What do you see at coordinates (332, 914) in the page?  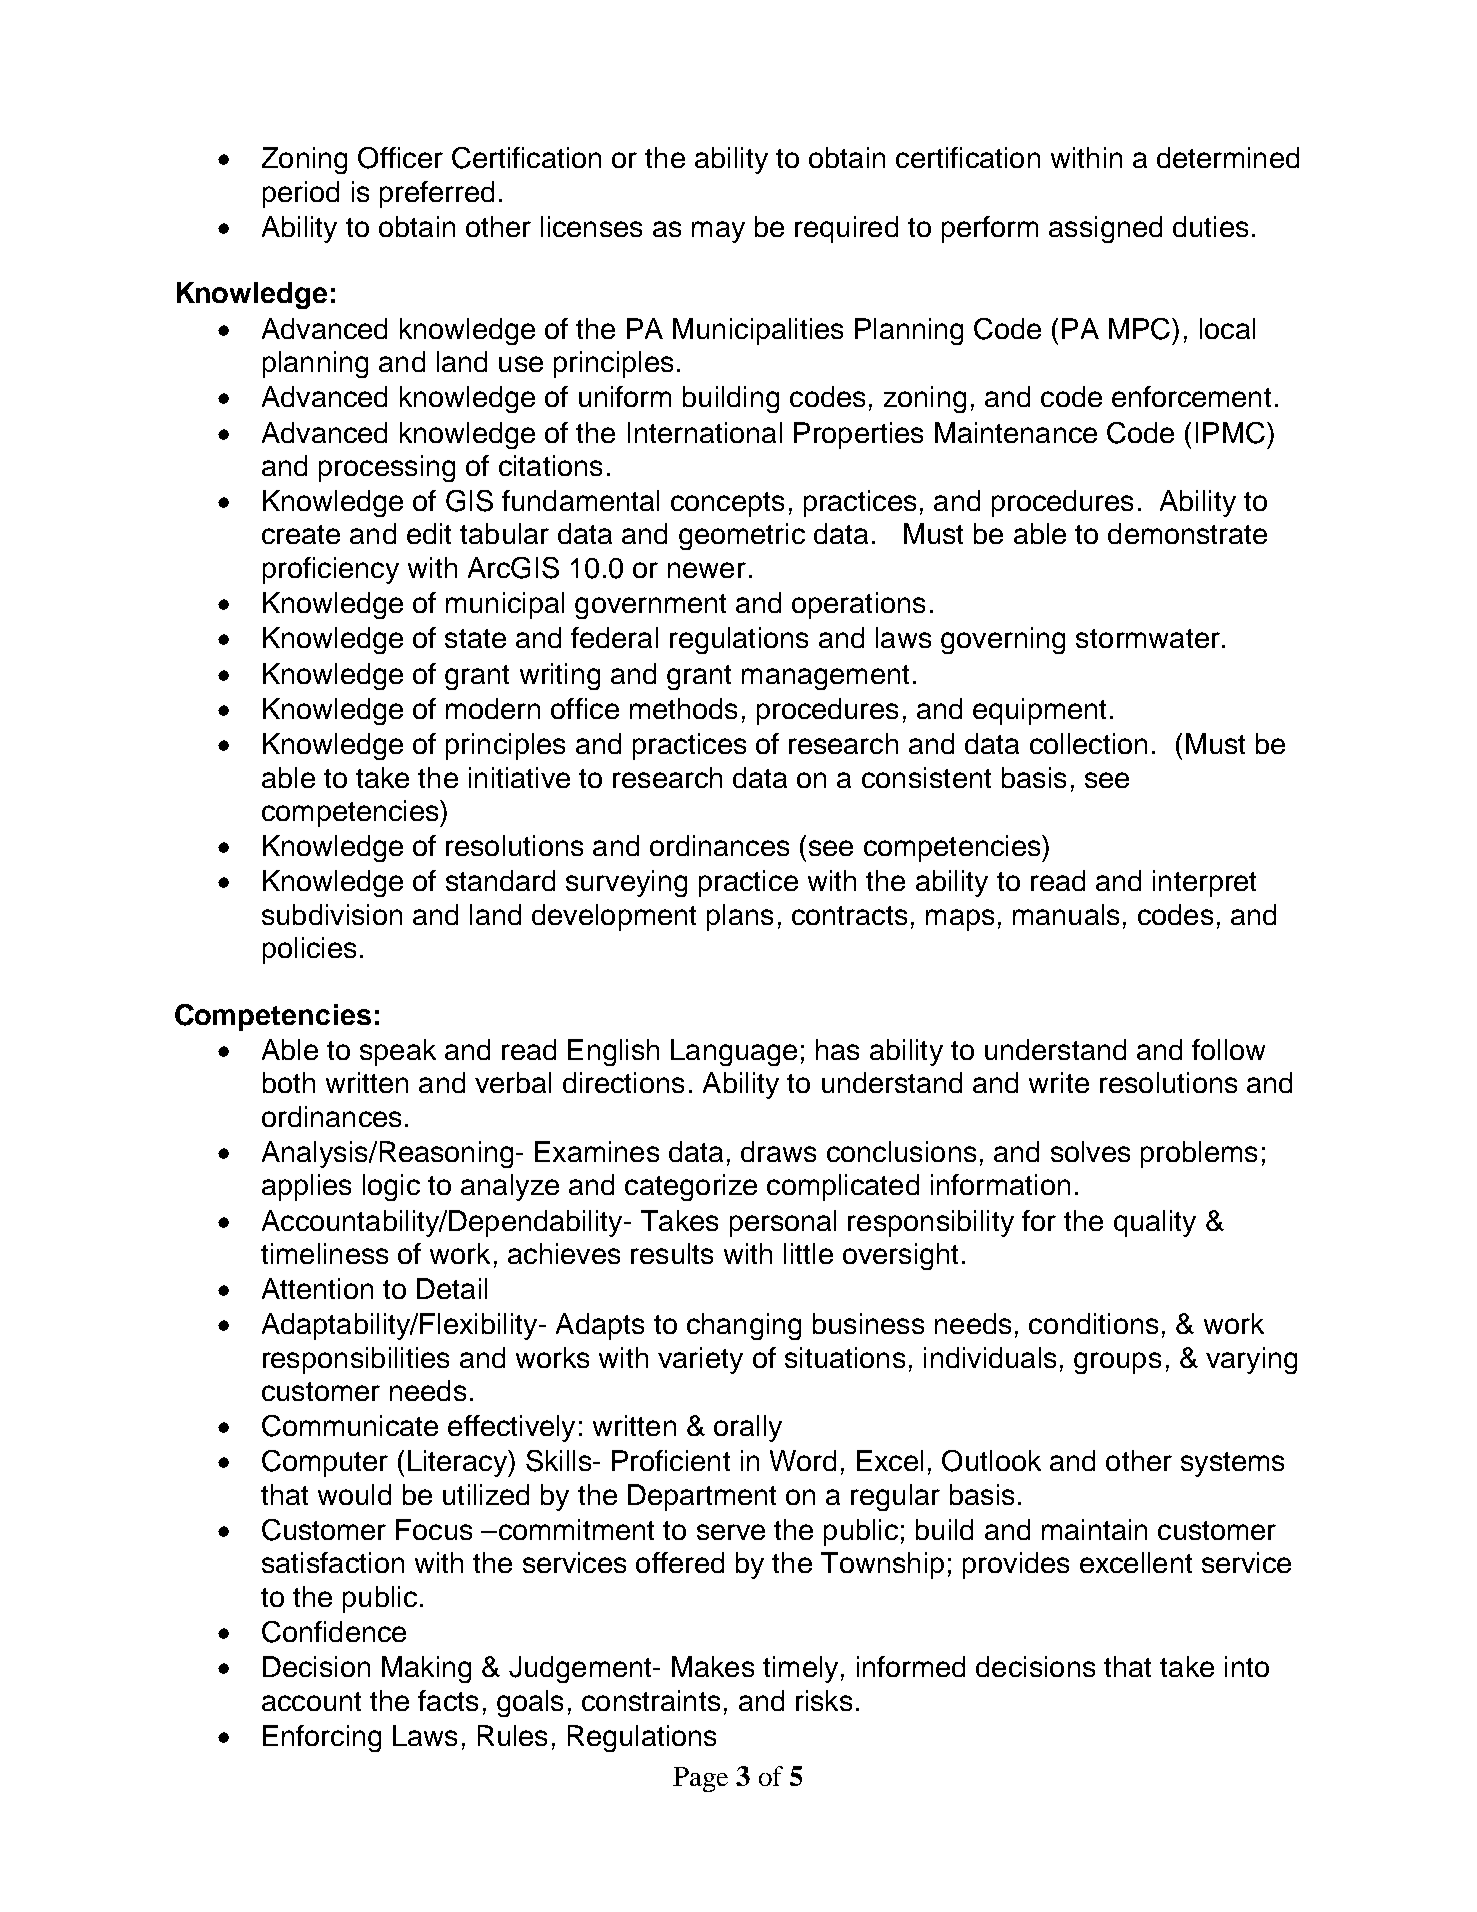 I see `subdivision` at bounding box center [332, 914].
